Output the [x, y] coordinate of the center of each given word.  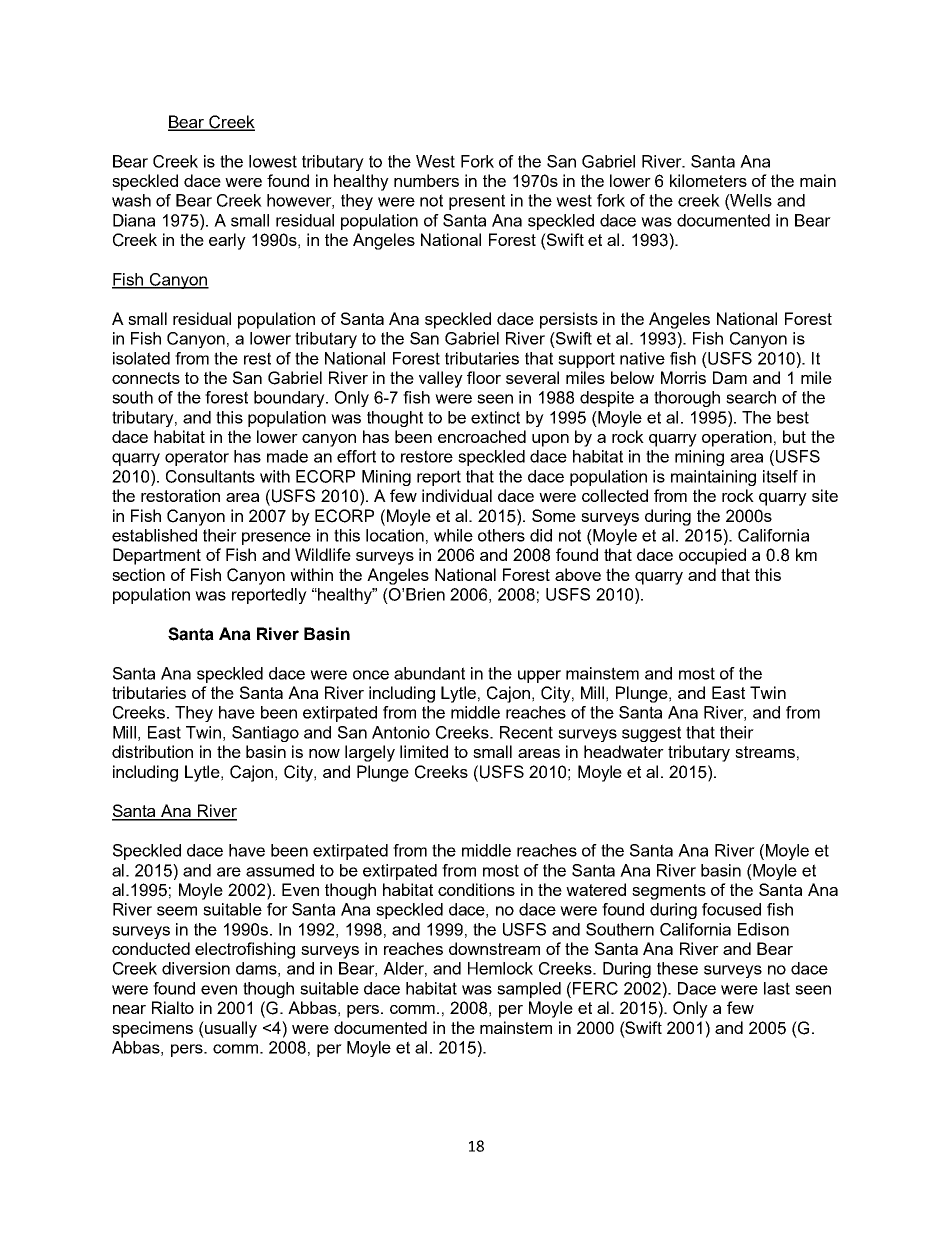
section [138, 574]
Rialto [173, 1007]
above [578, 574]
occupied [712, 556]
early [227, 241]
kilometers [708, 180]
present [477, 202]
